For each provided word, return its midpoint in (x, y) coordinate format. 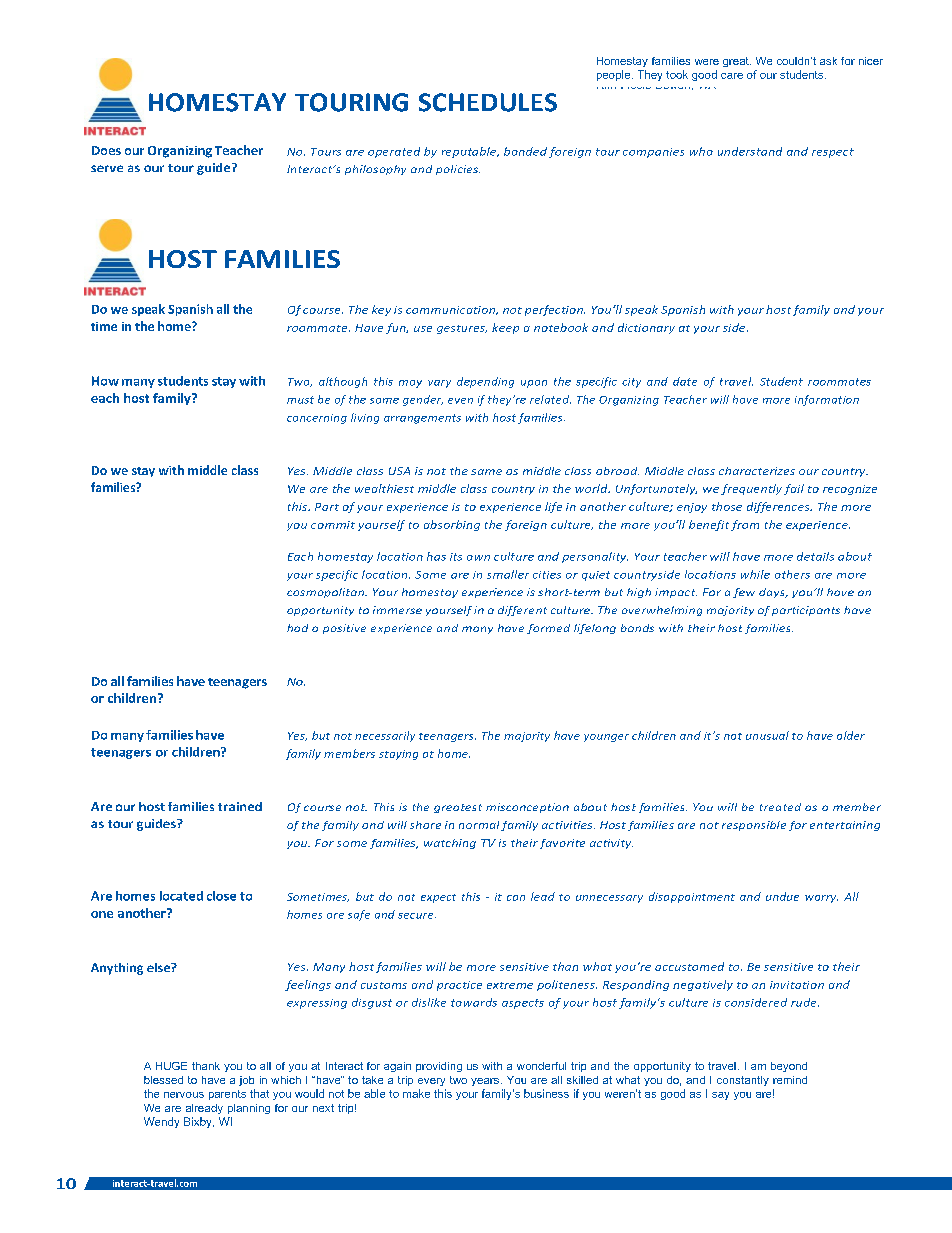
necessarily (385, 736)
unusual (767, 735)
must (300, 400)
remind (790, 1080)
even (460, 401)
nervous (184, 1095)
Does (106, 150)
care (732, 76)
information (827, 400)
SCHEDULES (488, 102)
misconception (527, 808)
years (485, 1082)
